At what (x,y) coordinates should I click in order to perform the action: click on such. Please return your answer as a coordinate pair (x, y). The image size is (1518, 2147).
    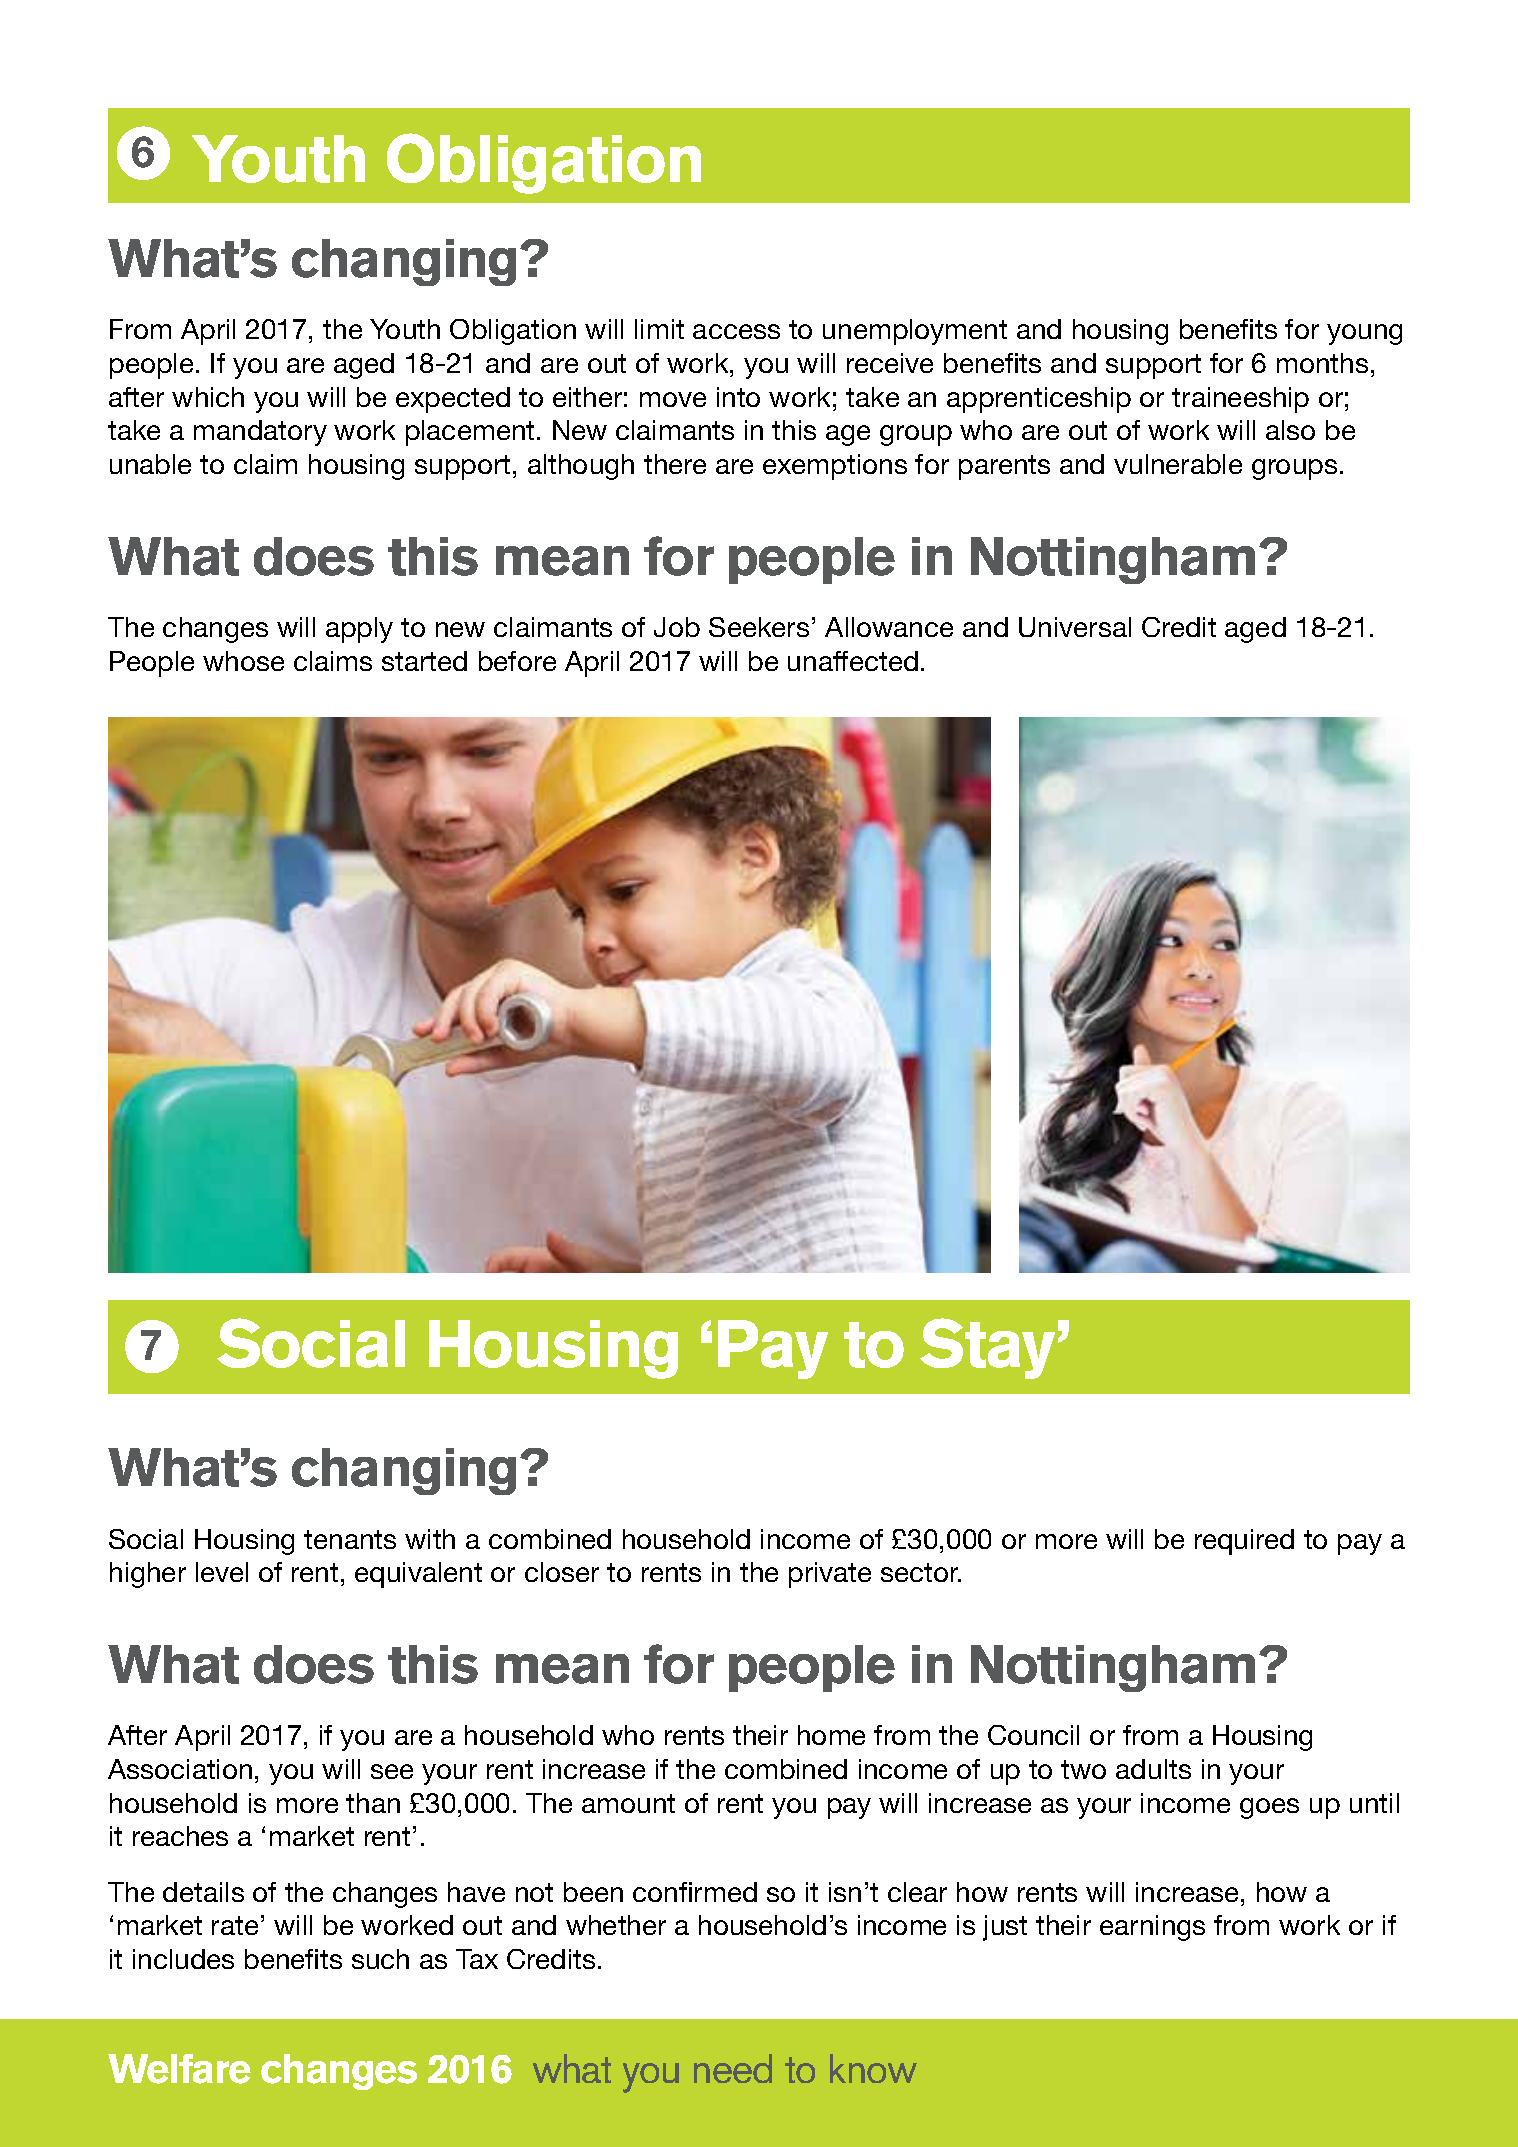
    Looking at the image, I should click on (380, 1959).
